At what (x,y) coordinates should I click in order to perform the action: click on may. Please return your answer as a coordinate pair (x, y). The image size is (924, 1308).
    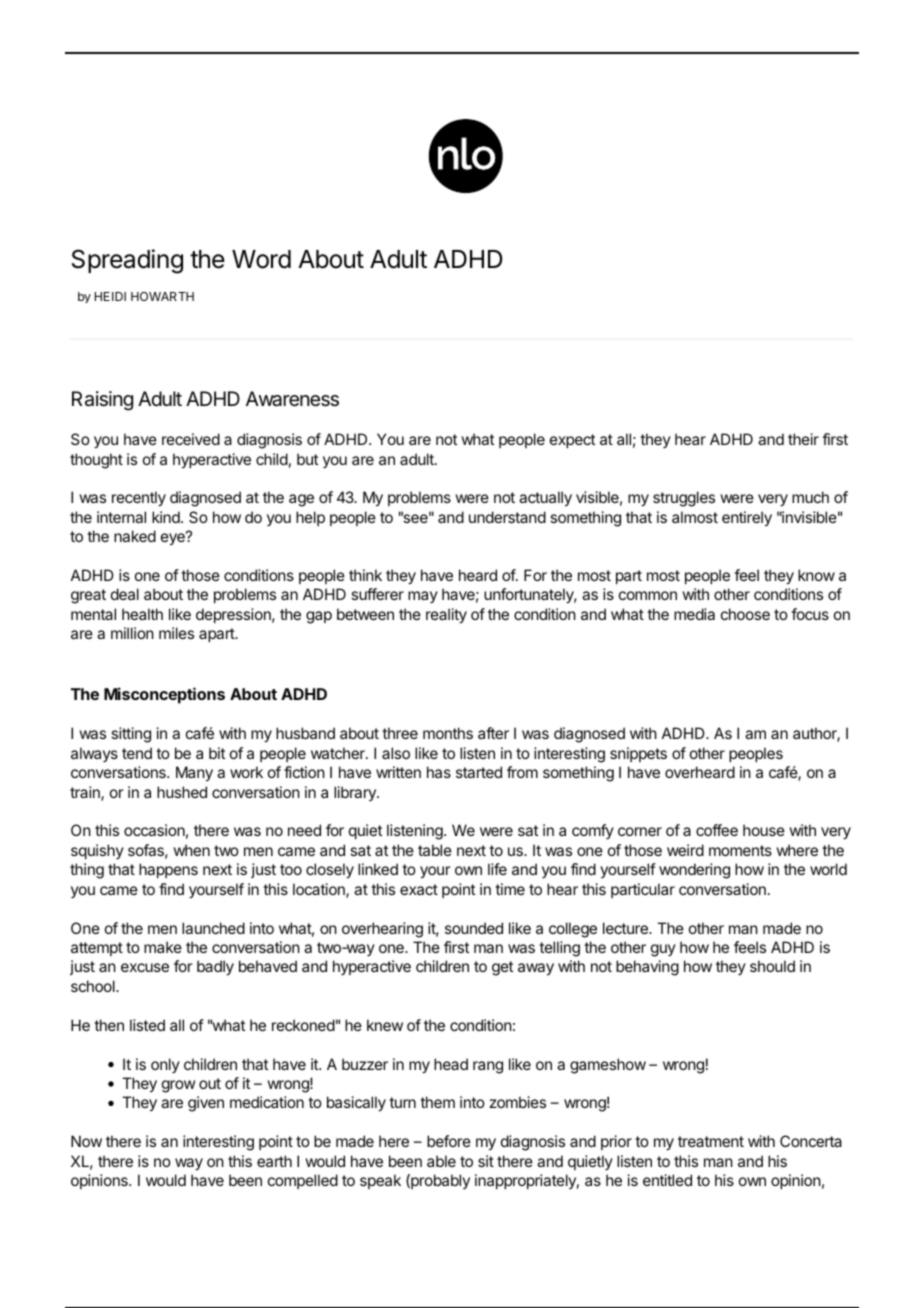
    Looking at the image, I should click on (423, 597).
